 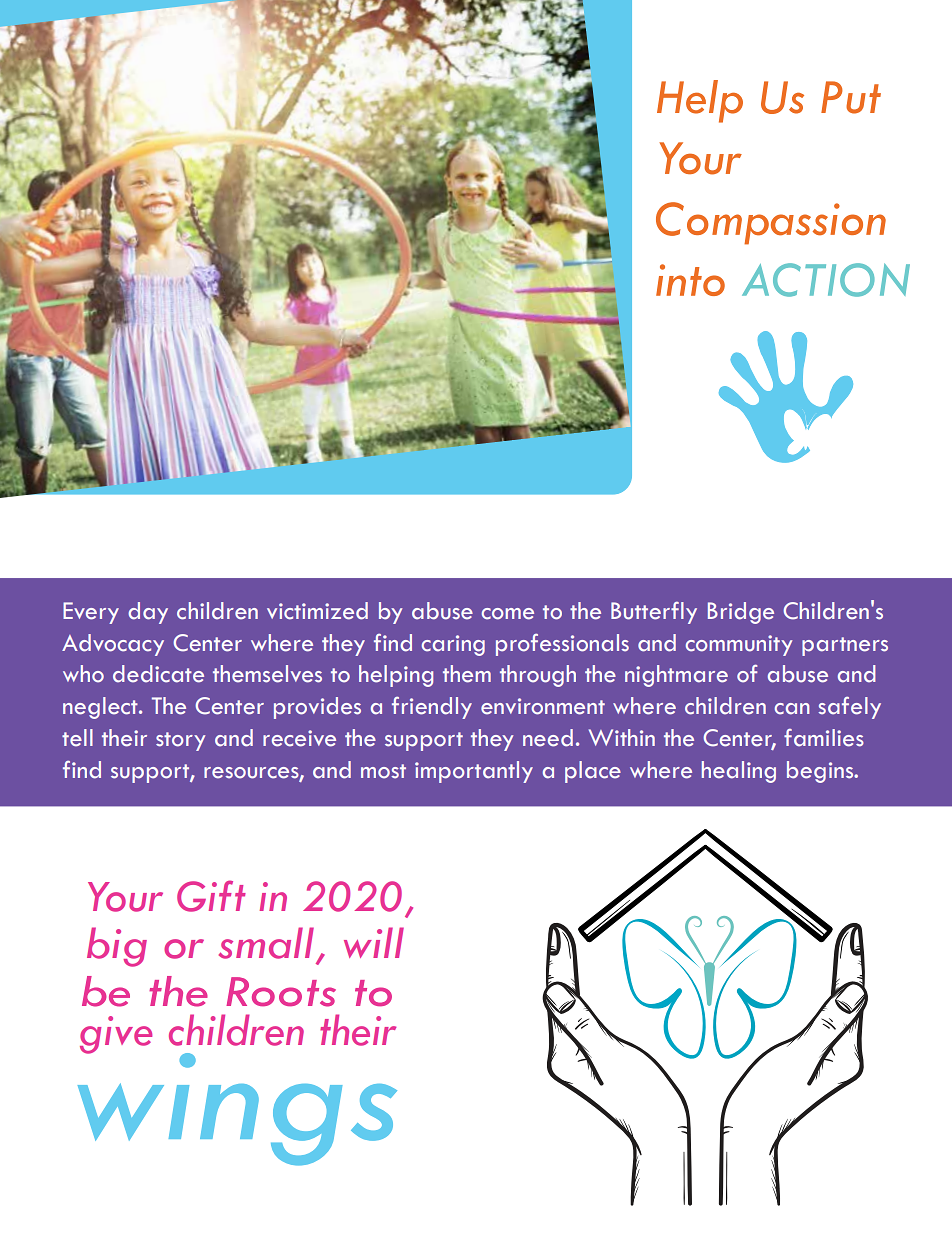 What do you see at coordinates (508, 614) in the screenshot?
I see `come` at bounding box center [508, 614].
